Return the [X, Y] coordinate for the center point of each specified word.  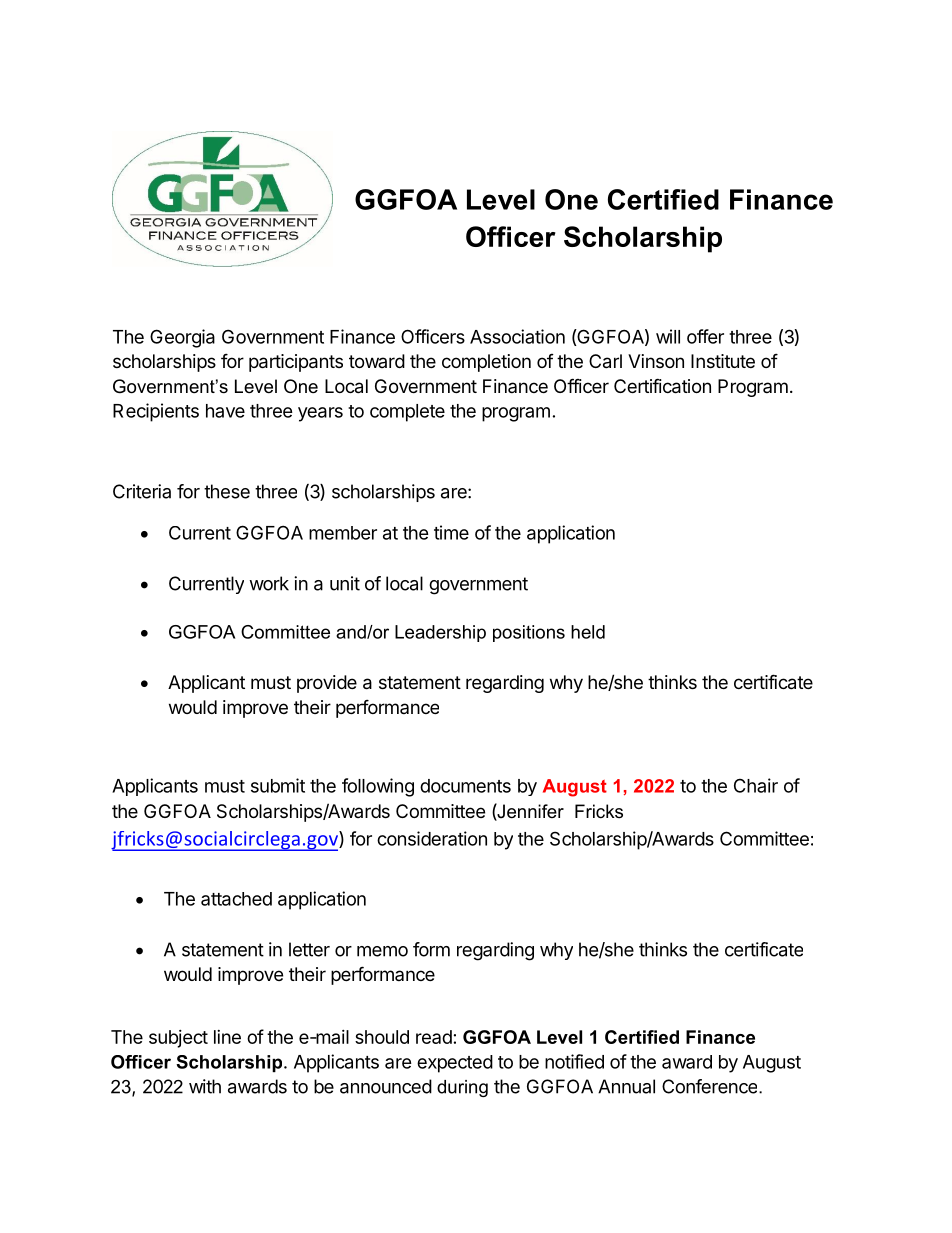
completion [486, 363]
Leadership [440, 633]
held [588, 632]
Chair [756, 785]
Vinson [656, 361]
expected [455, 1064]
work [269, 583]
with [205, 1086]
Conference [711, 1086]
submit [278, 785]
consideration [432, 838]
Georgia [182, 338]
